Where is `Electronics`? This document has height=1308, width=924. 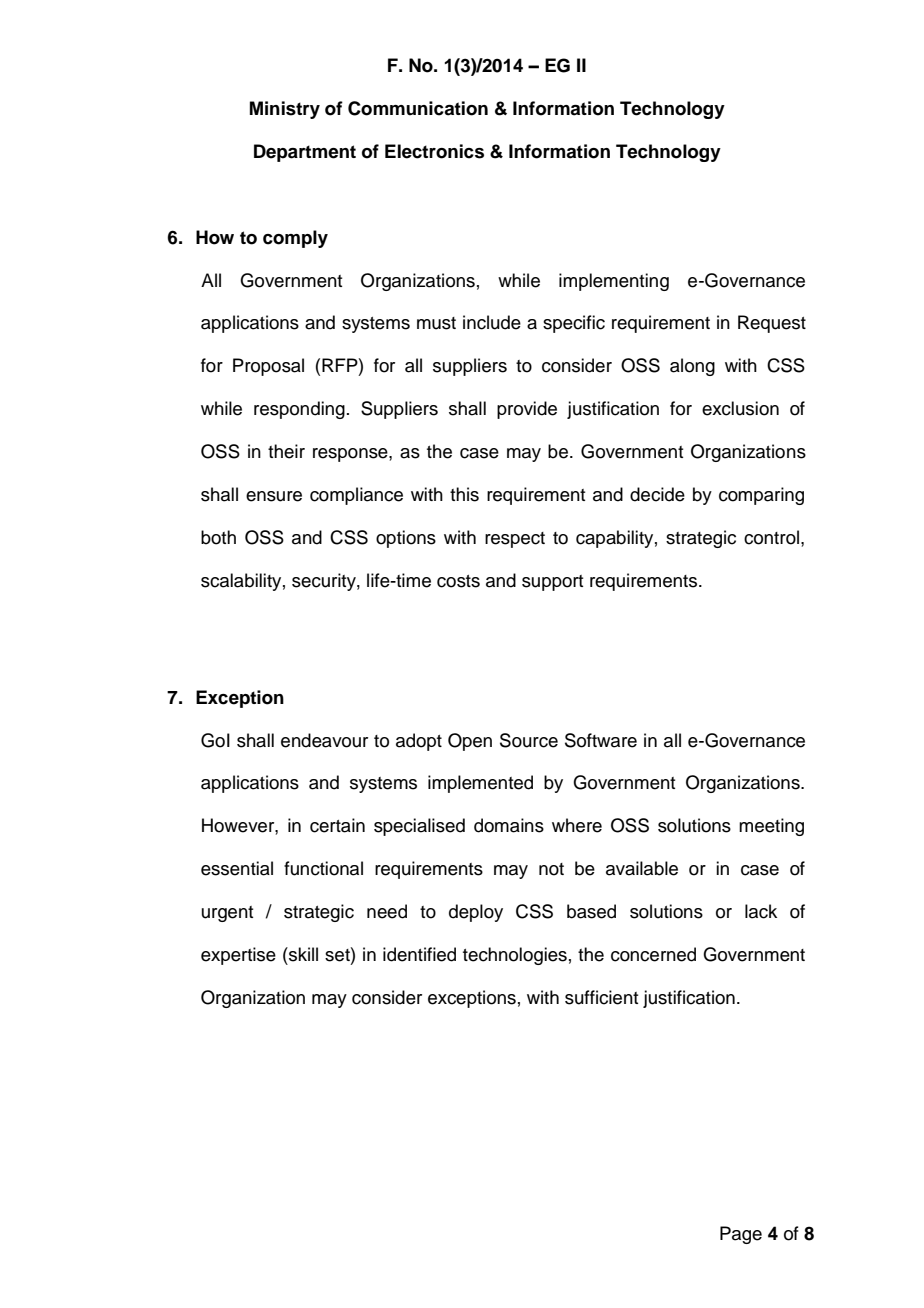
Electronics is located at coordinates (434, 151).
